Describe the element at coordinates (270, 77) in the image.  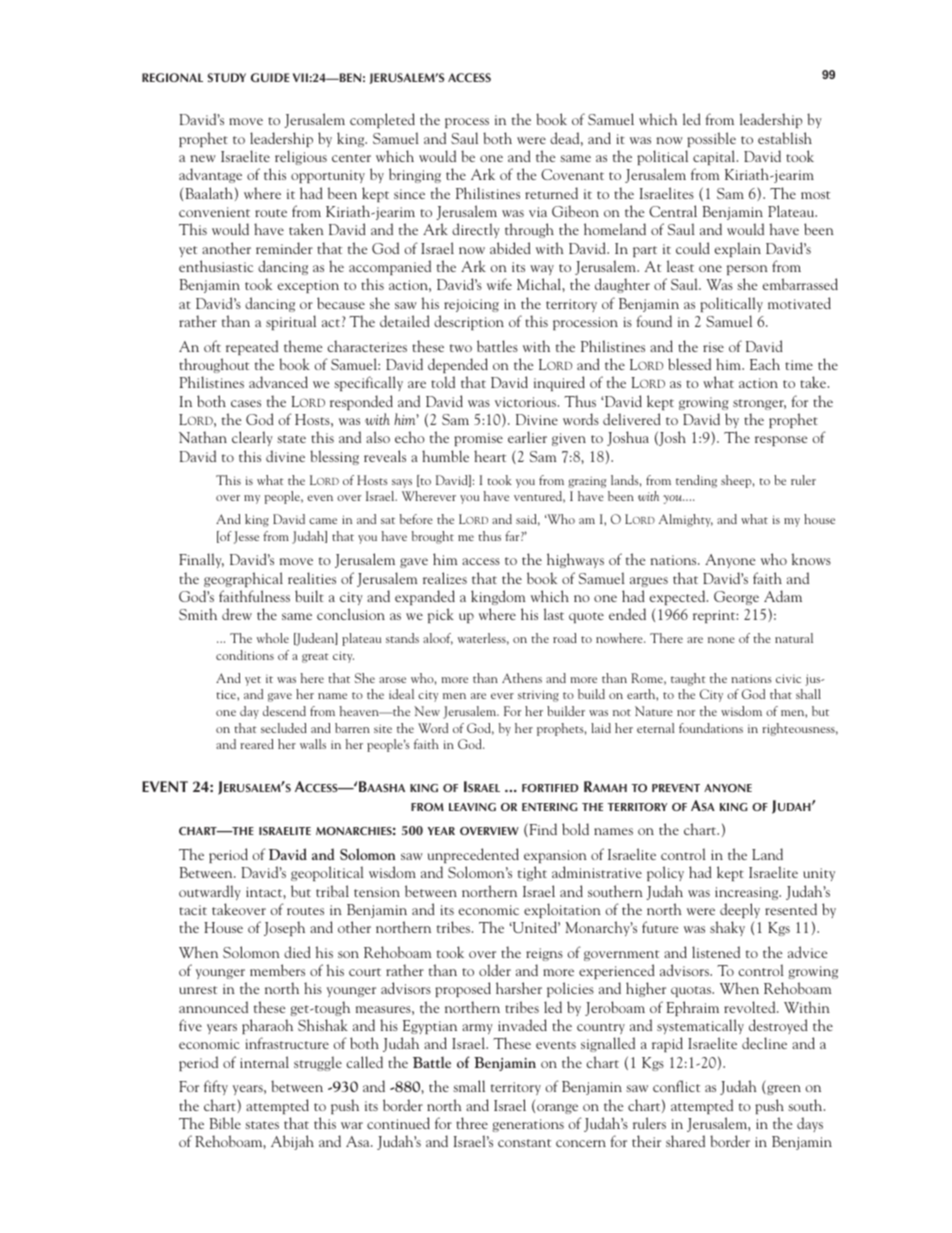
I see `GUIDE` at that location.
